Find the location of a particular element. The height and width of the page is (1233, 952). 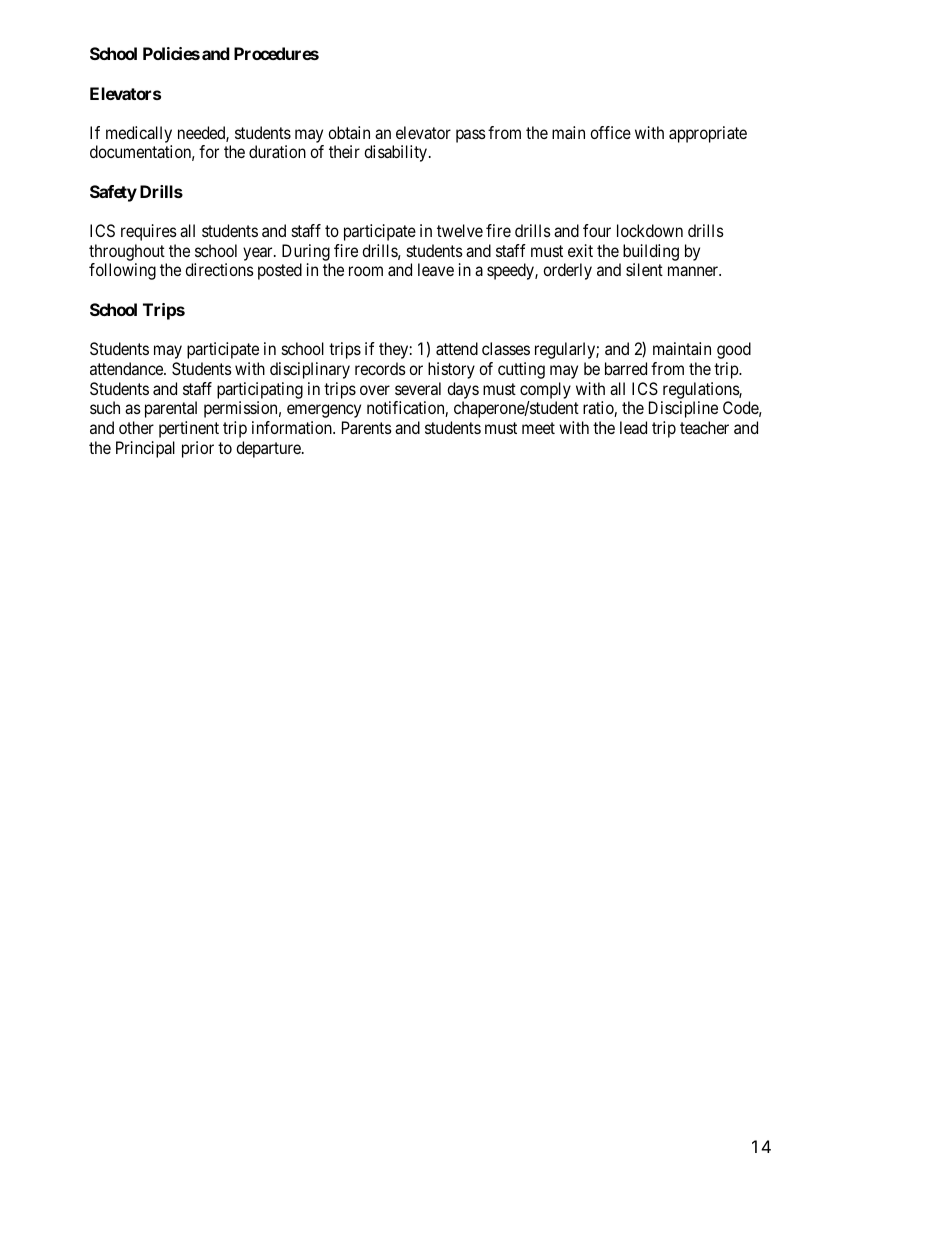

appropriate is located at coordinates (708, 134).
